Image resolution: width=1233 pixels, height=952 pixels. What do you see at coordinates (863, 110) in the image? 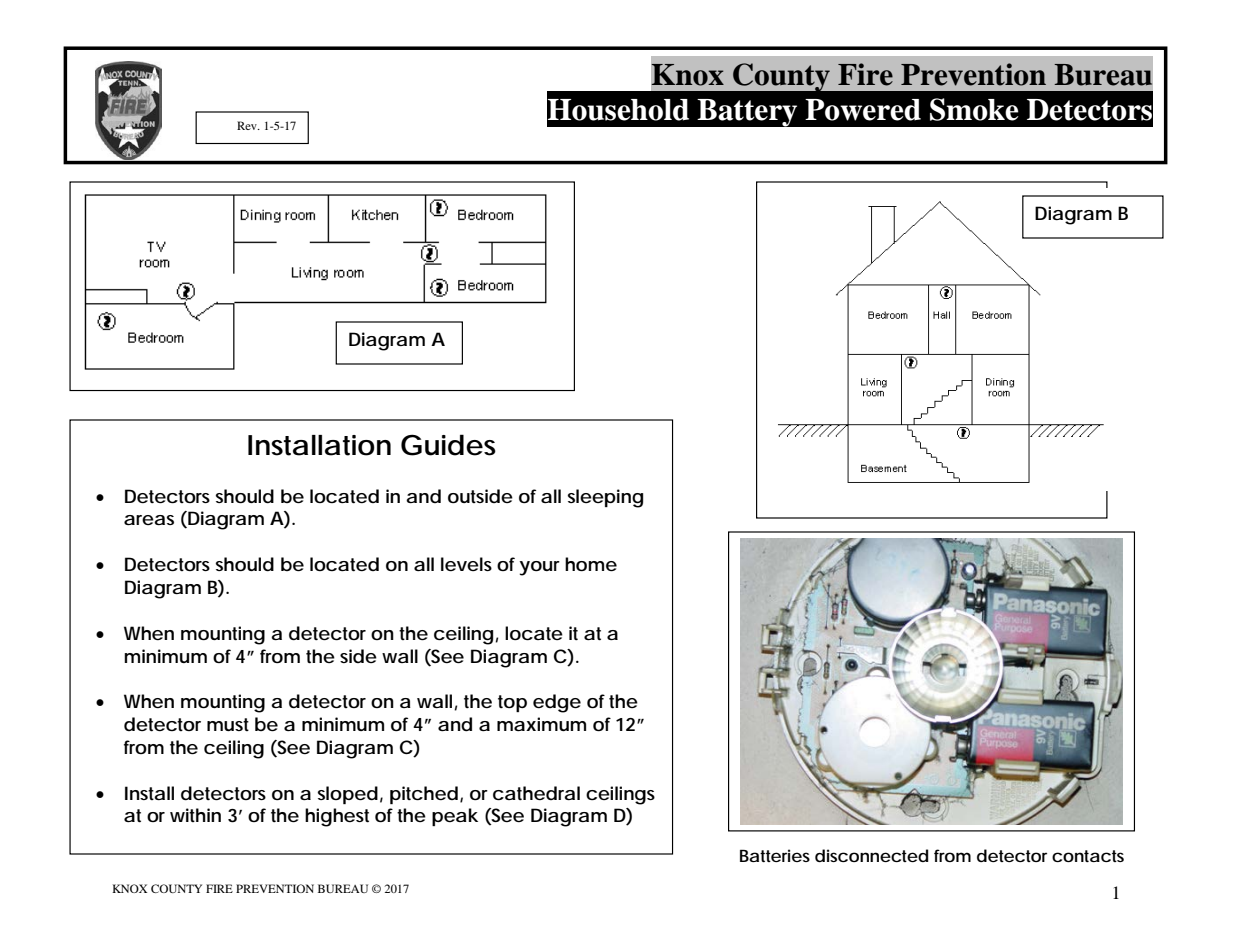
I see `Powered` at bounding box center [863, 110].
